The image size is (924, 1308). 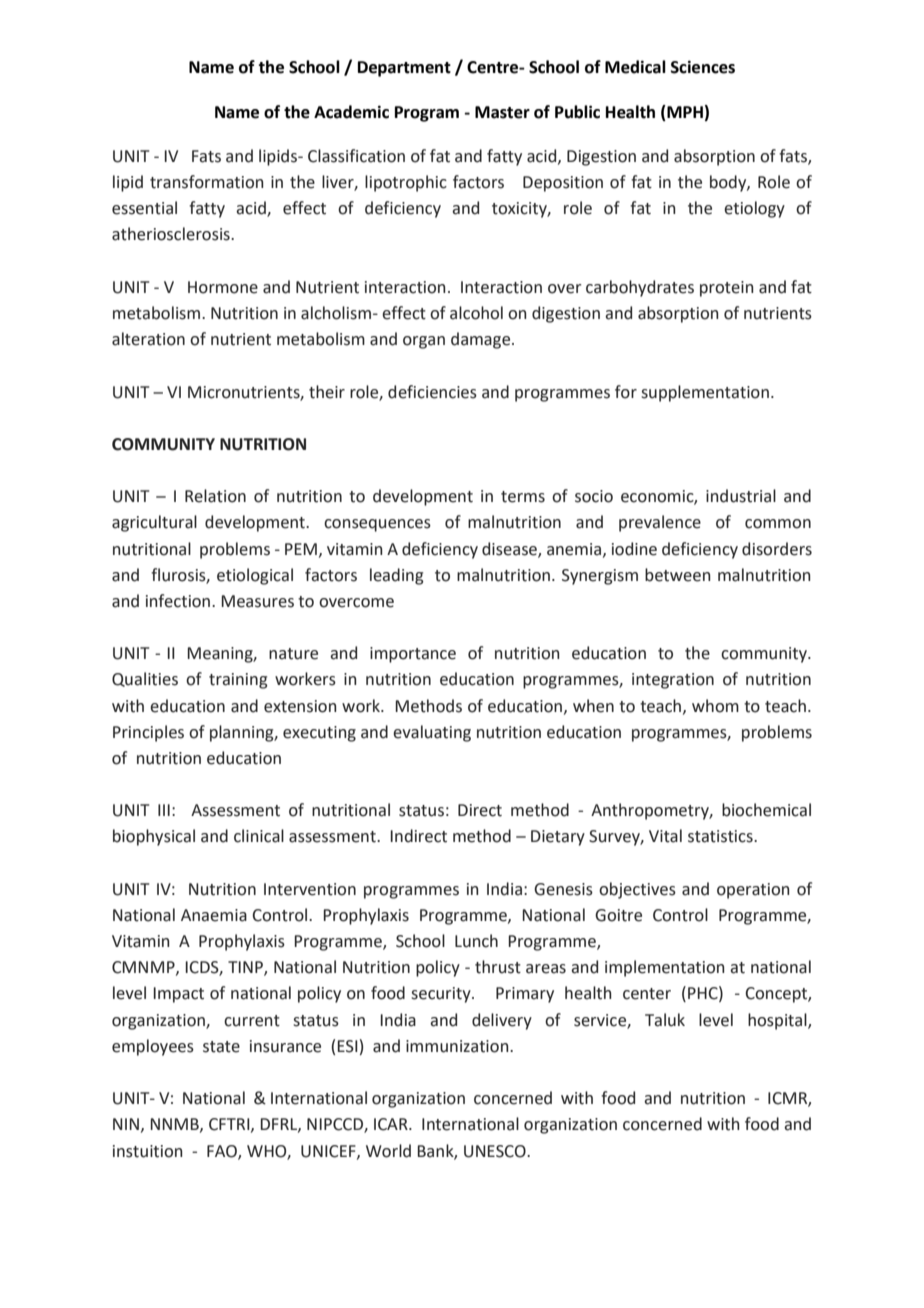 What do you see at coordinates (705, 393) in the screenshot?
I see `supplementation` at bounding box center [705, 393].
